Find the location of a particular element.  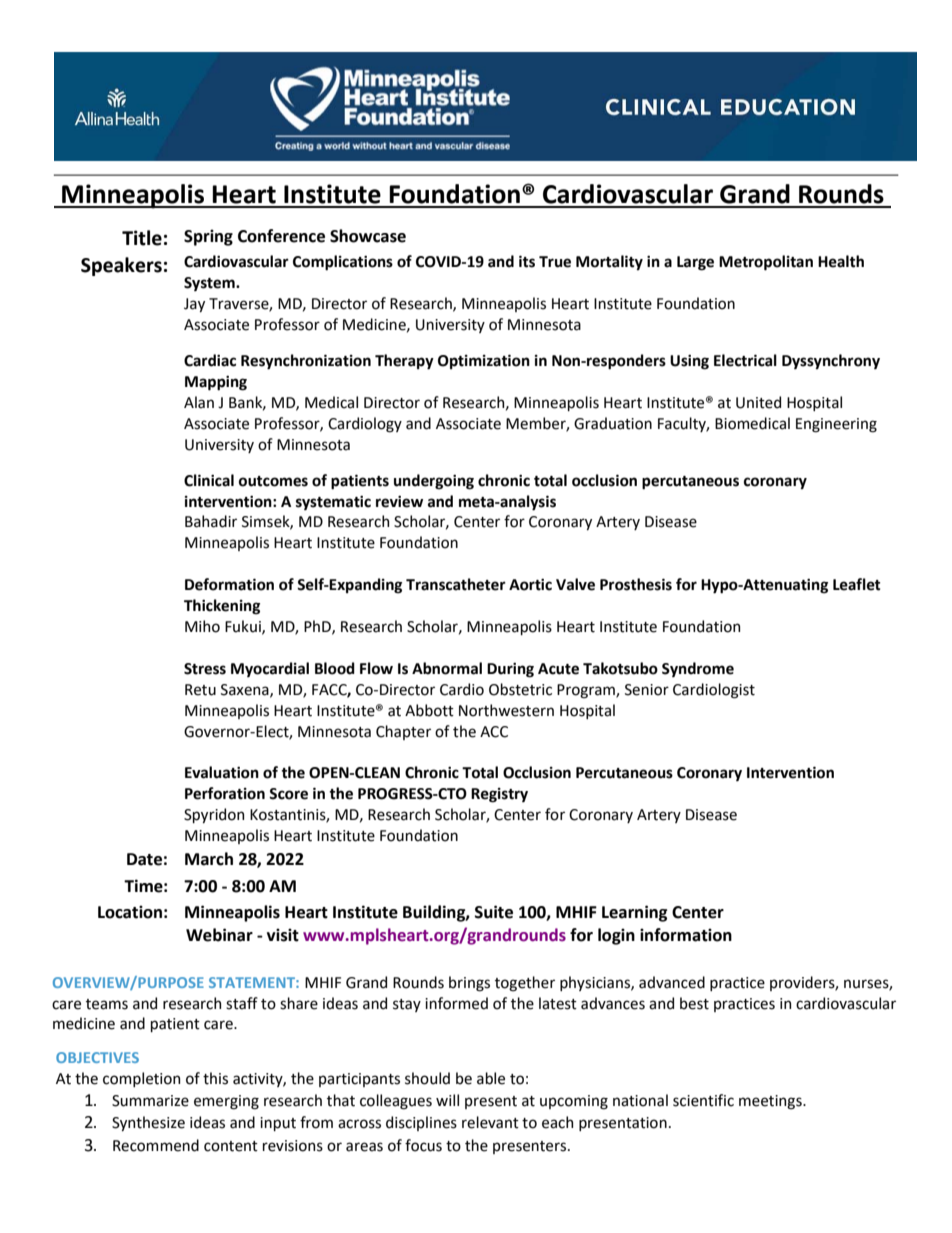

undergoing is located at coordinates (434, 482).
